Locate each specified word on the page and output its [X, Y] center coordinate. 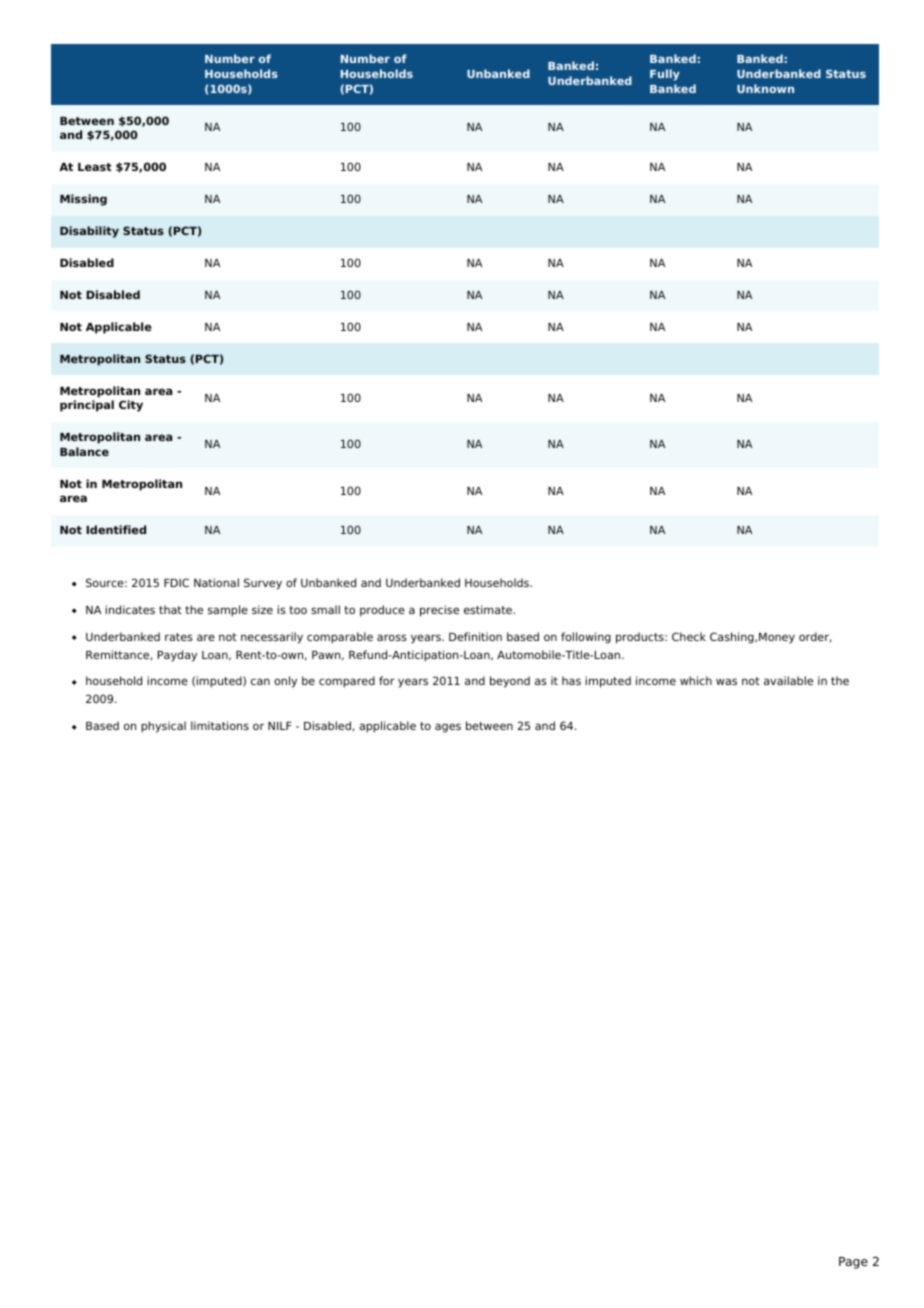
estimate [489, 609]
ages [448, 728]
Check [689, 636]
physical [163, 727]
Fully [665, 75]
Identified [116, 529]
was [726, 681]
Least [95, 167]
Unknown [765, 88]
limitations [220, 725]
